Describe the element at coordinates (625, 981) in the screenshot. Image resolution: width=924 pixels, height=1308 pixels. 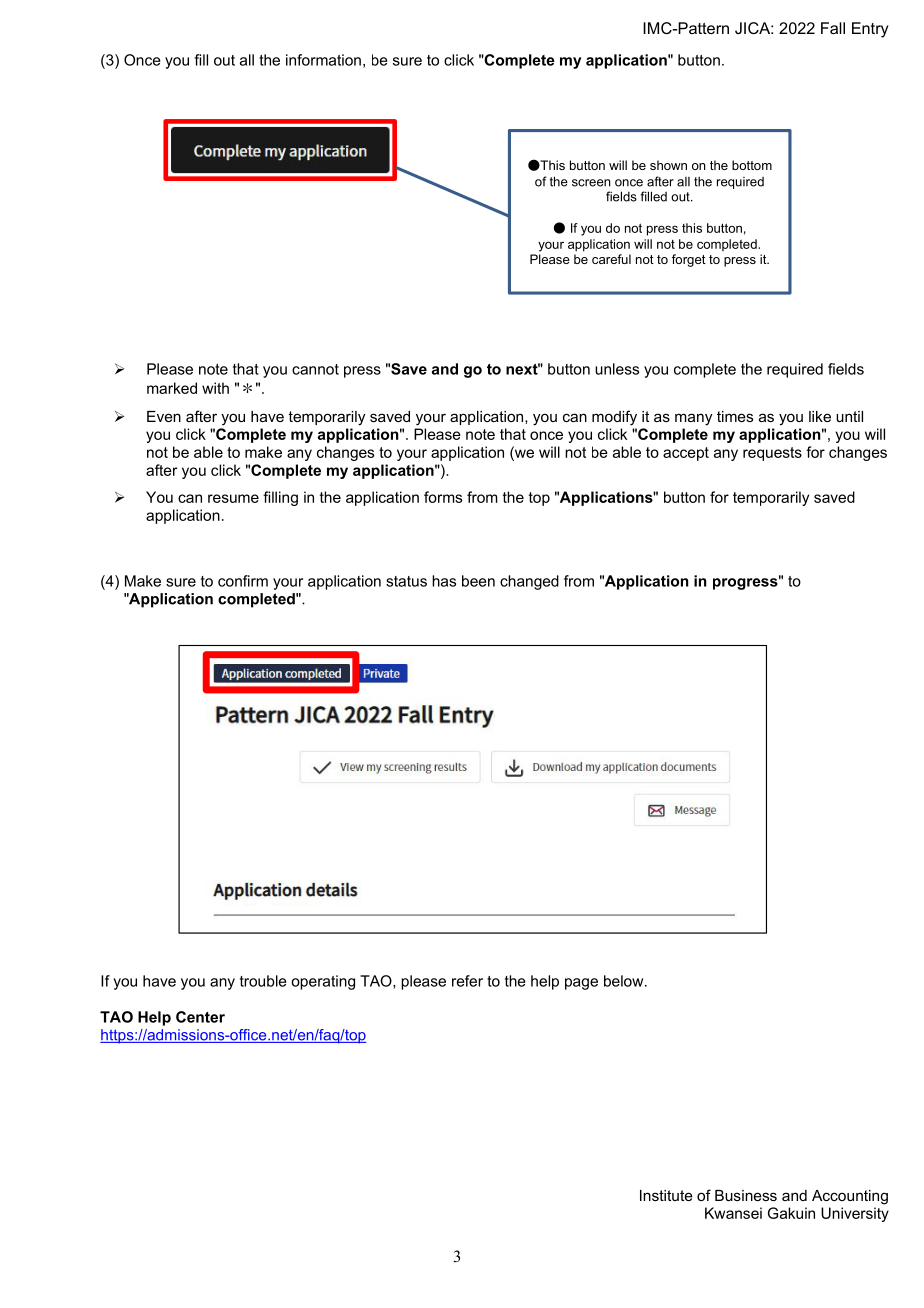
I see `below` at that location.
